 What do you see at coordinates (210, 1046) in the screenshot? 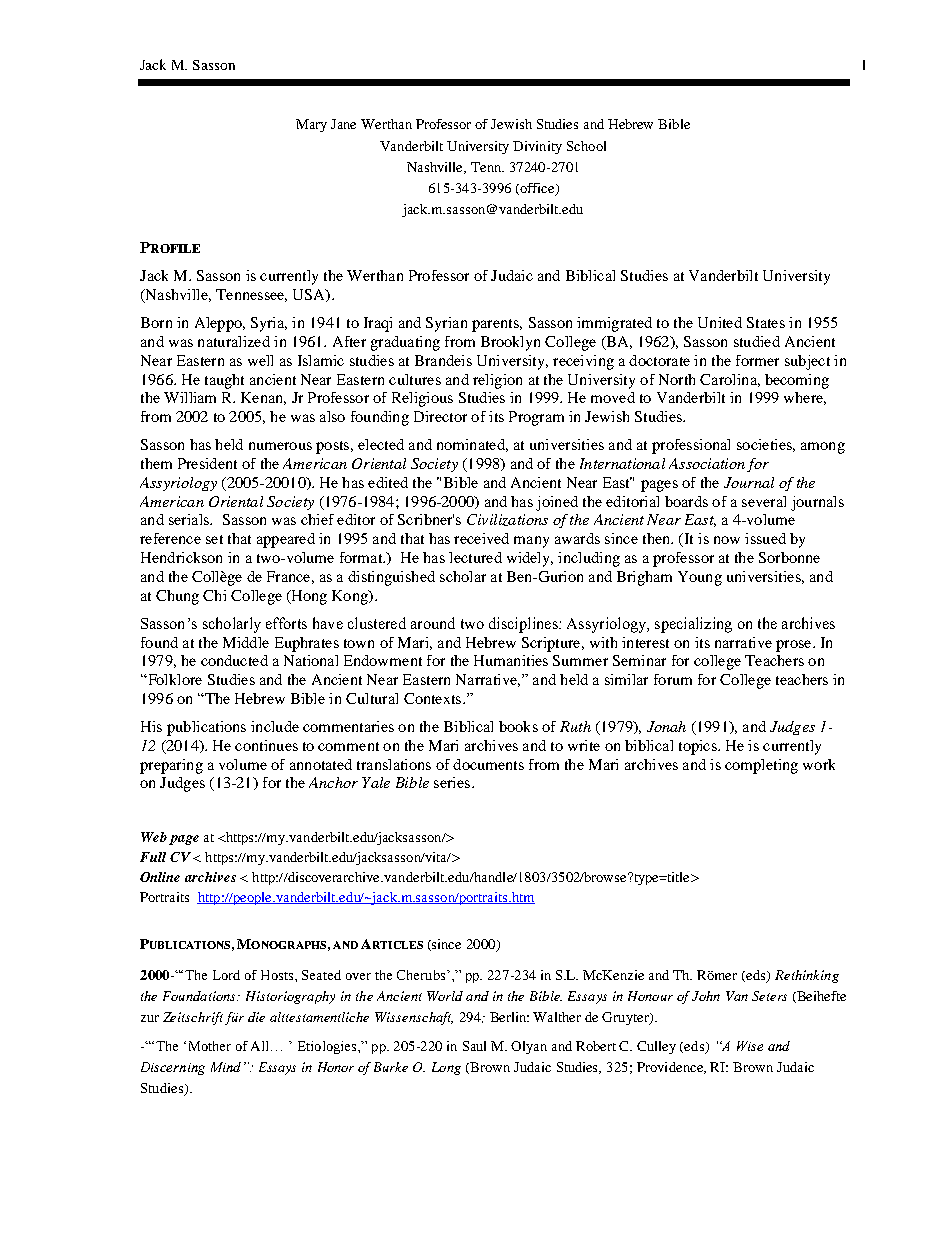
I see `Mother` at bounding box center [210, 1046].
